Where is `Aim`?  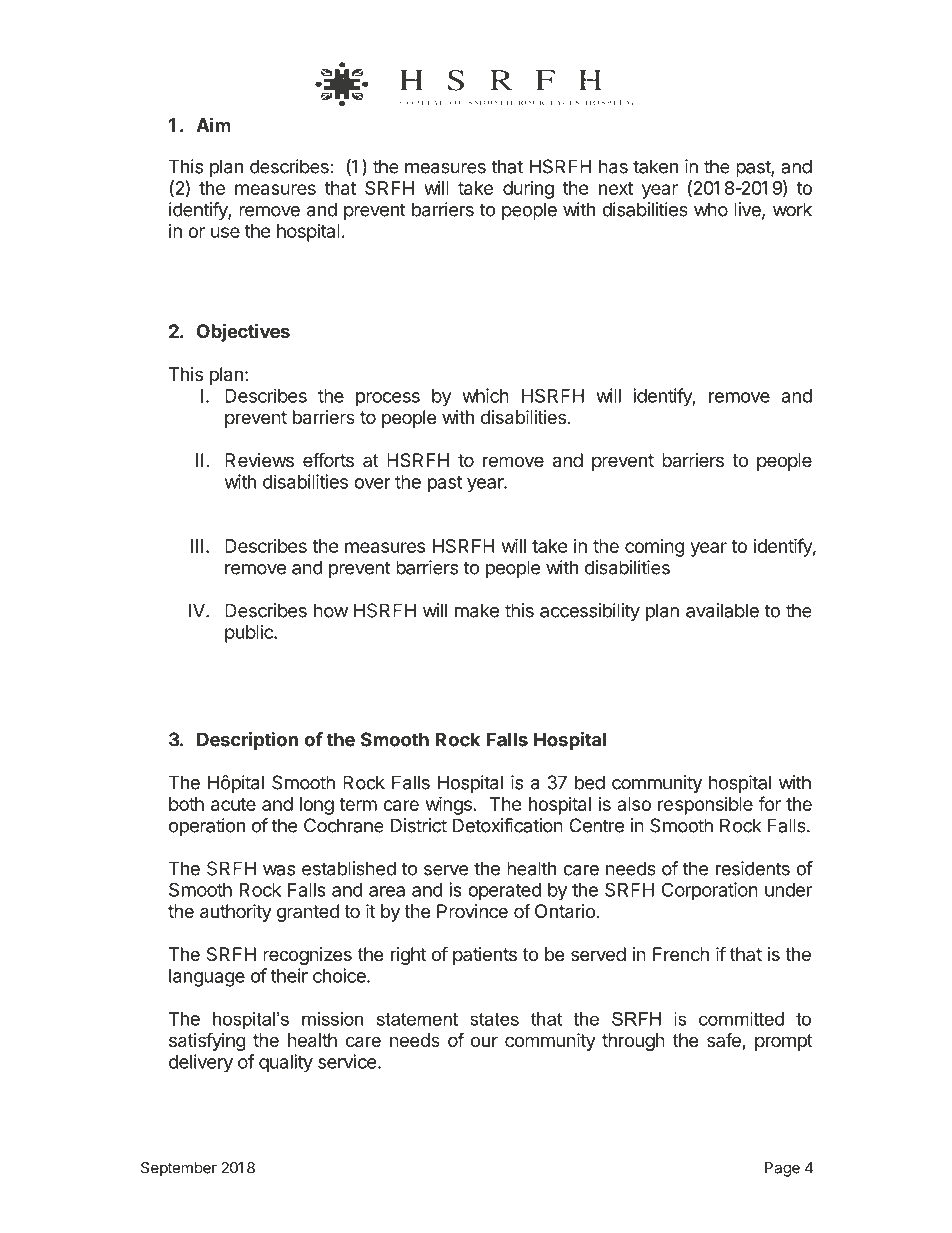
Aim is located at coordinates (213, 124).
